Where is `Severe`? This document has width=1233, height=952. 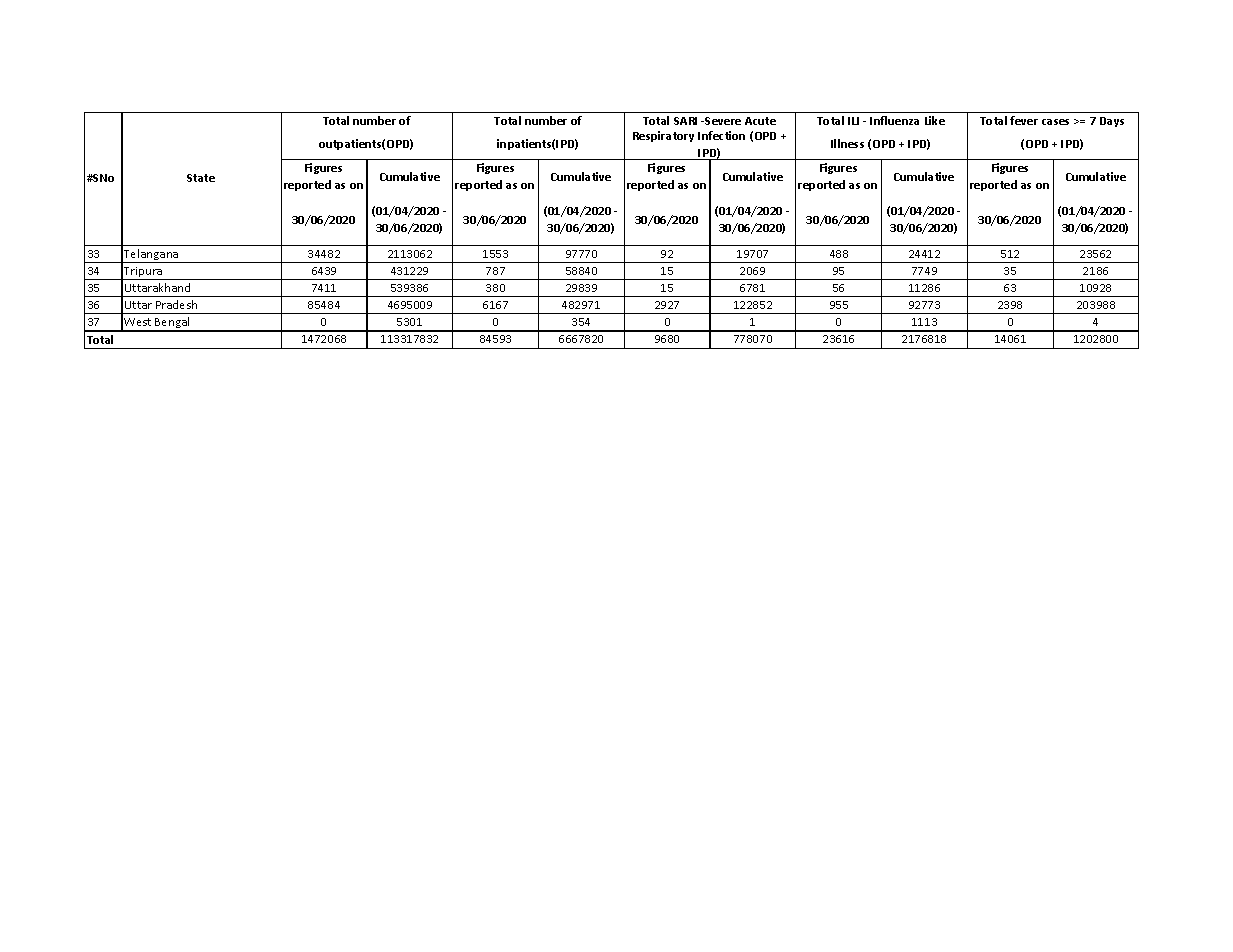
Severe is located at coordinates (723, 121).
